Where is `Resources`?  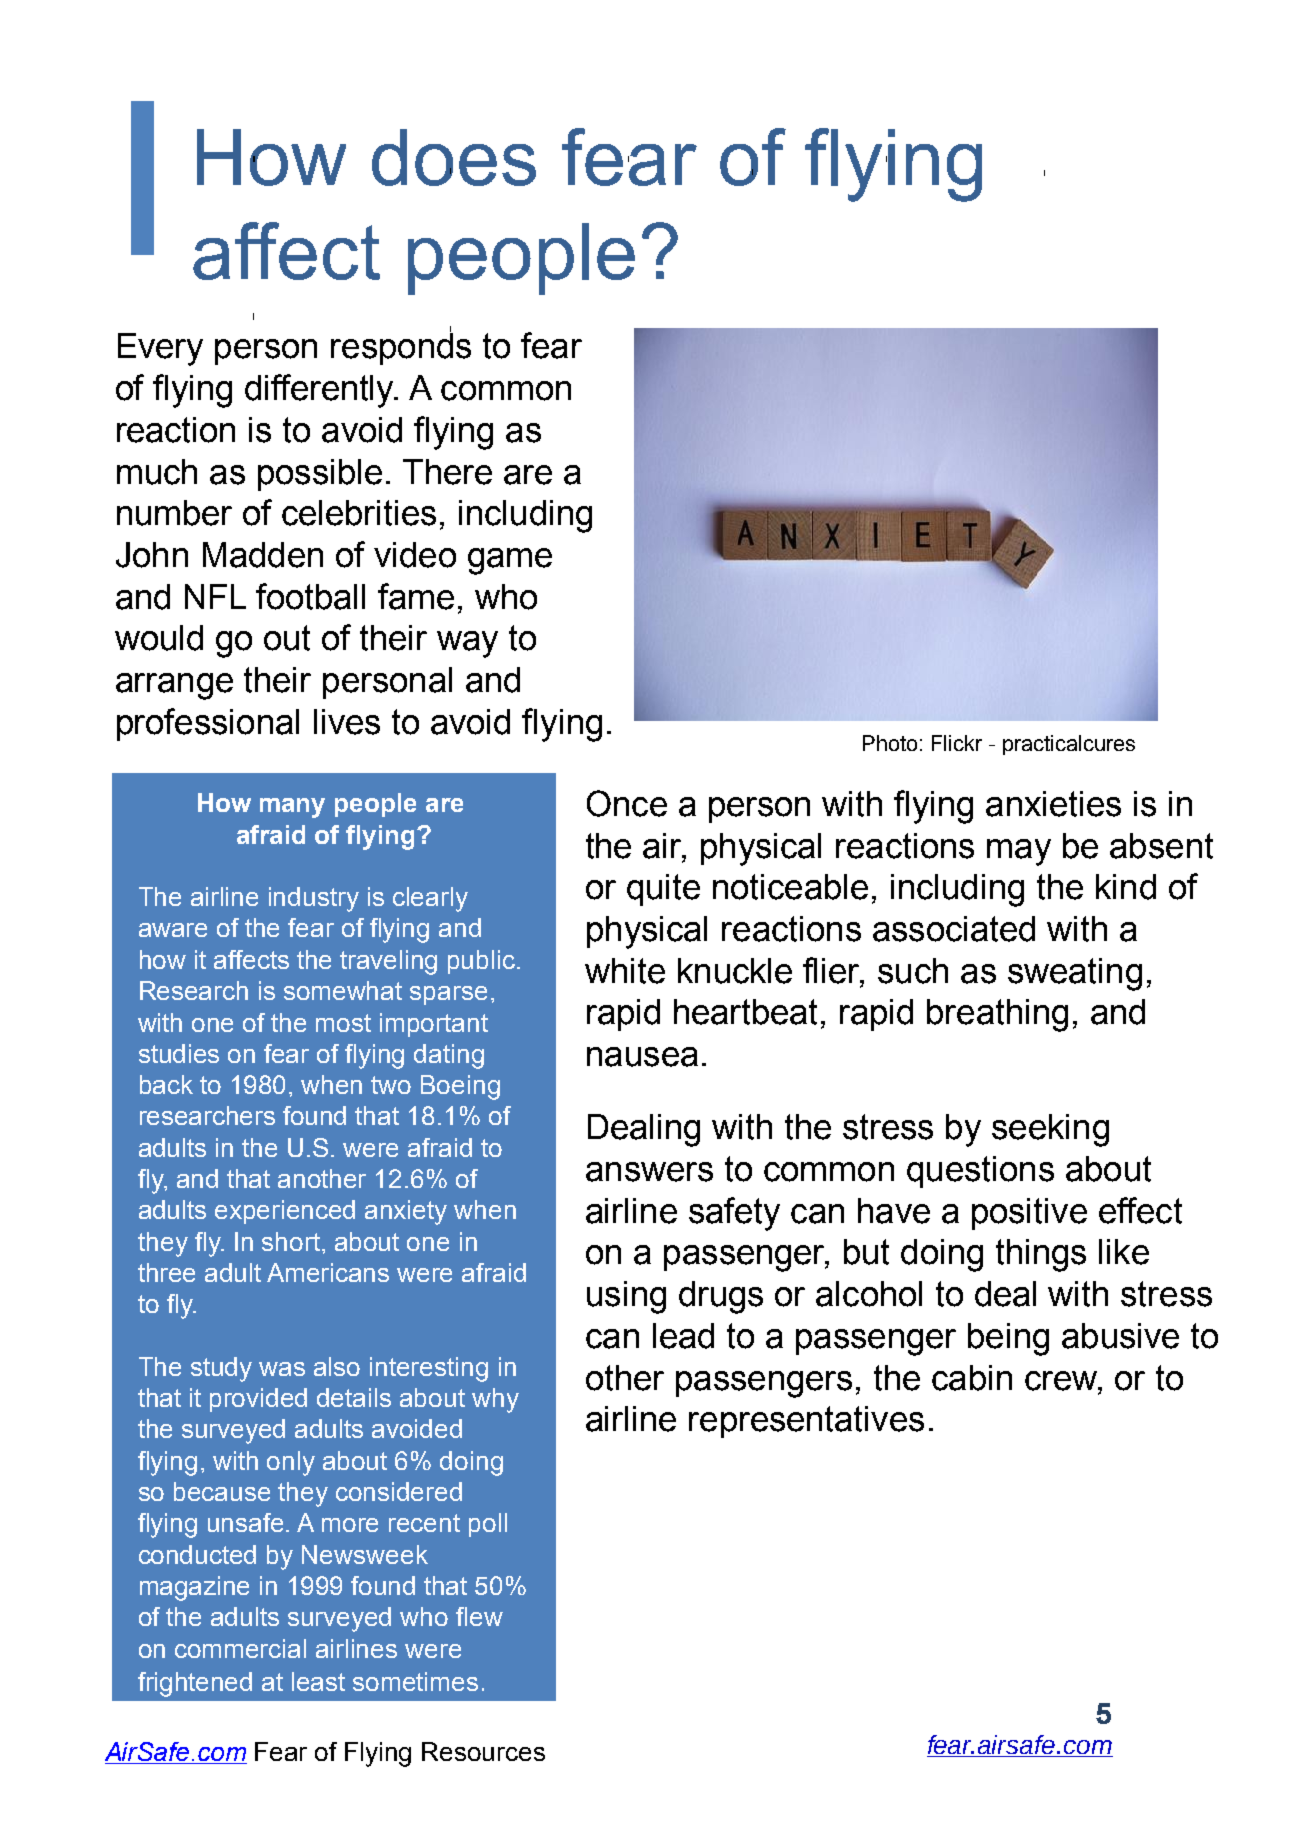
Resources is located at coordinates (483, 1751).
